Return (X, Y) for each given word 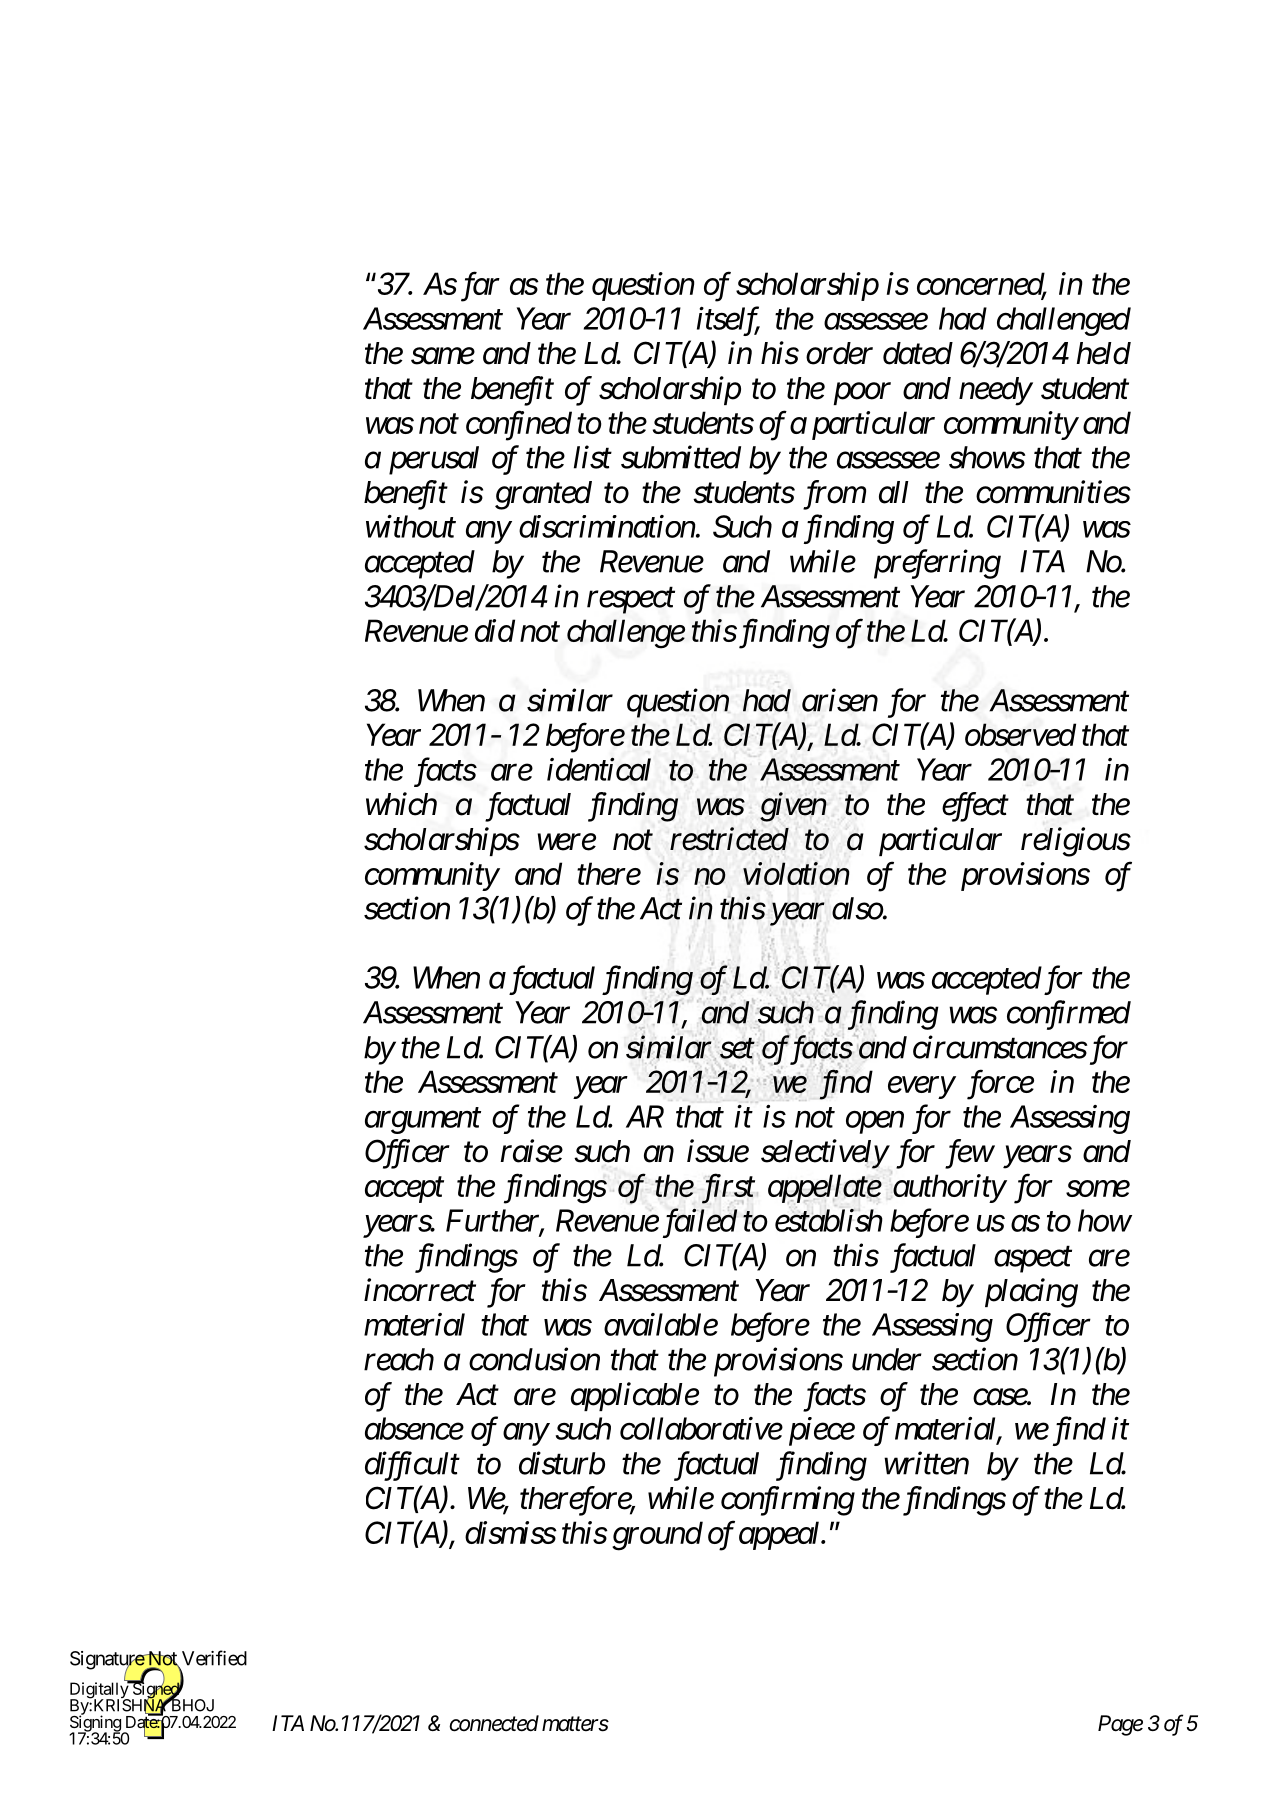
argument (423, 1121)
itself (728, 321)
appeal (780, 1535)
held (1103, 353)
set (737, 1049)
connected (494, 1723)
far (480, 287)
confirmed (1069, 1015)
